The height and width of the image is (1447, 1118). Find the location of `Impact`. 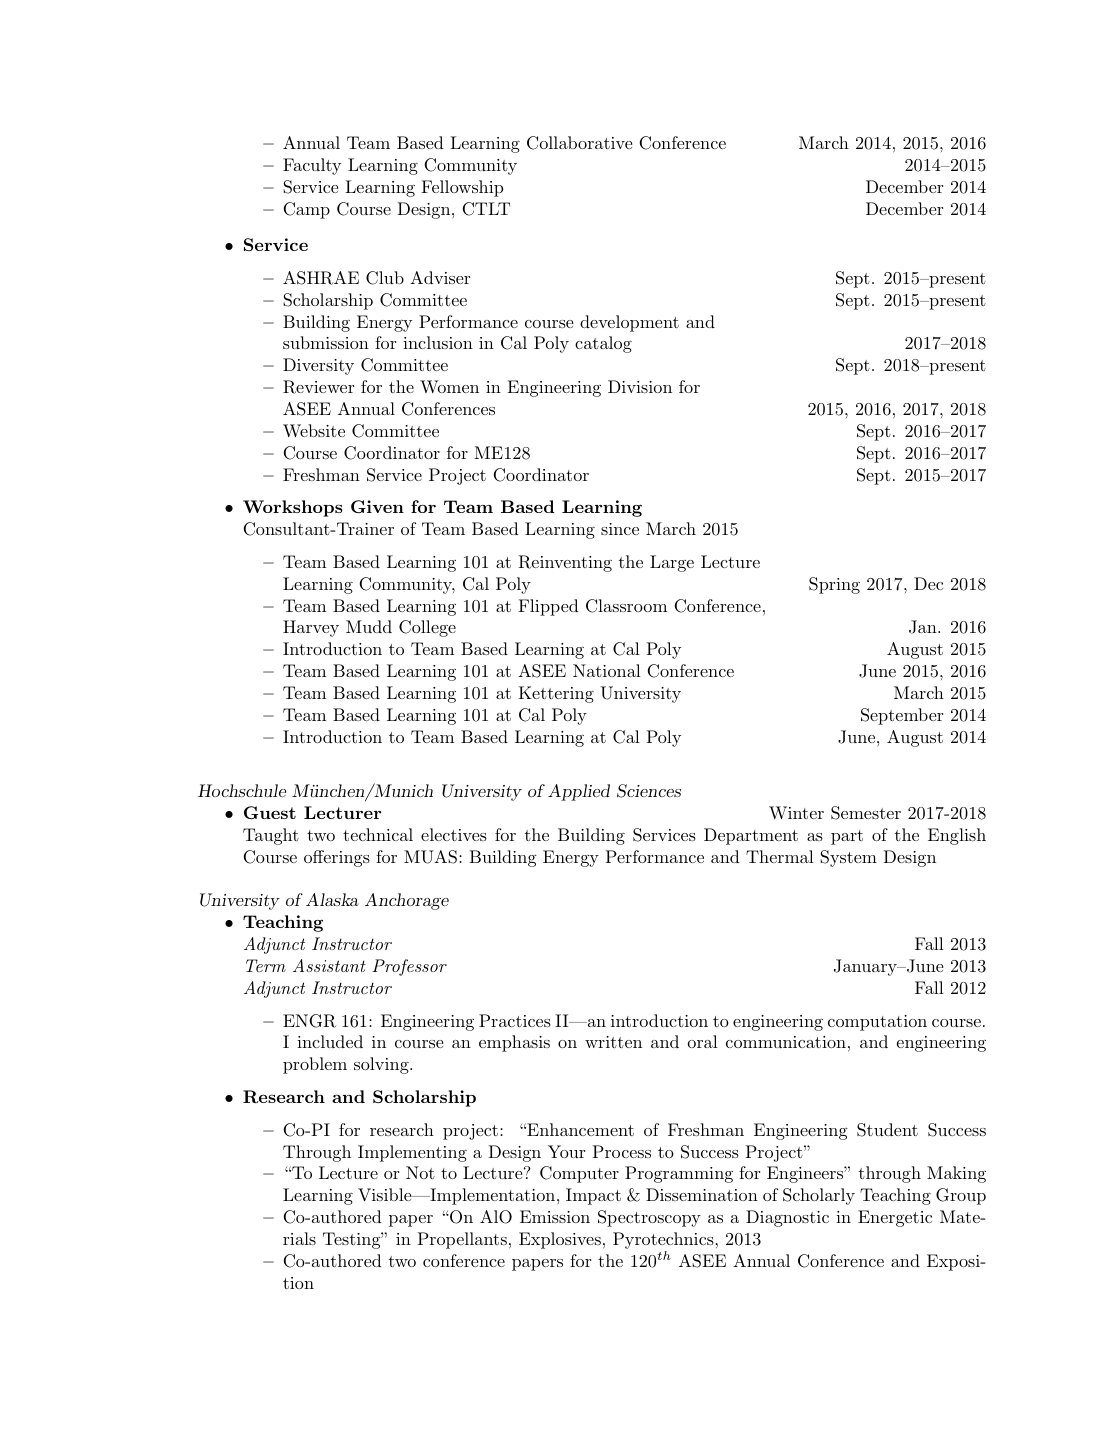

Impact is located at coordinates (593, 1196).
